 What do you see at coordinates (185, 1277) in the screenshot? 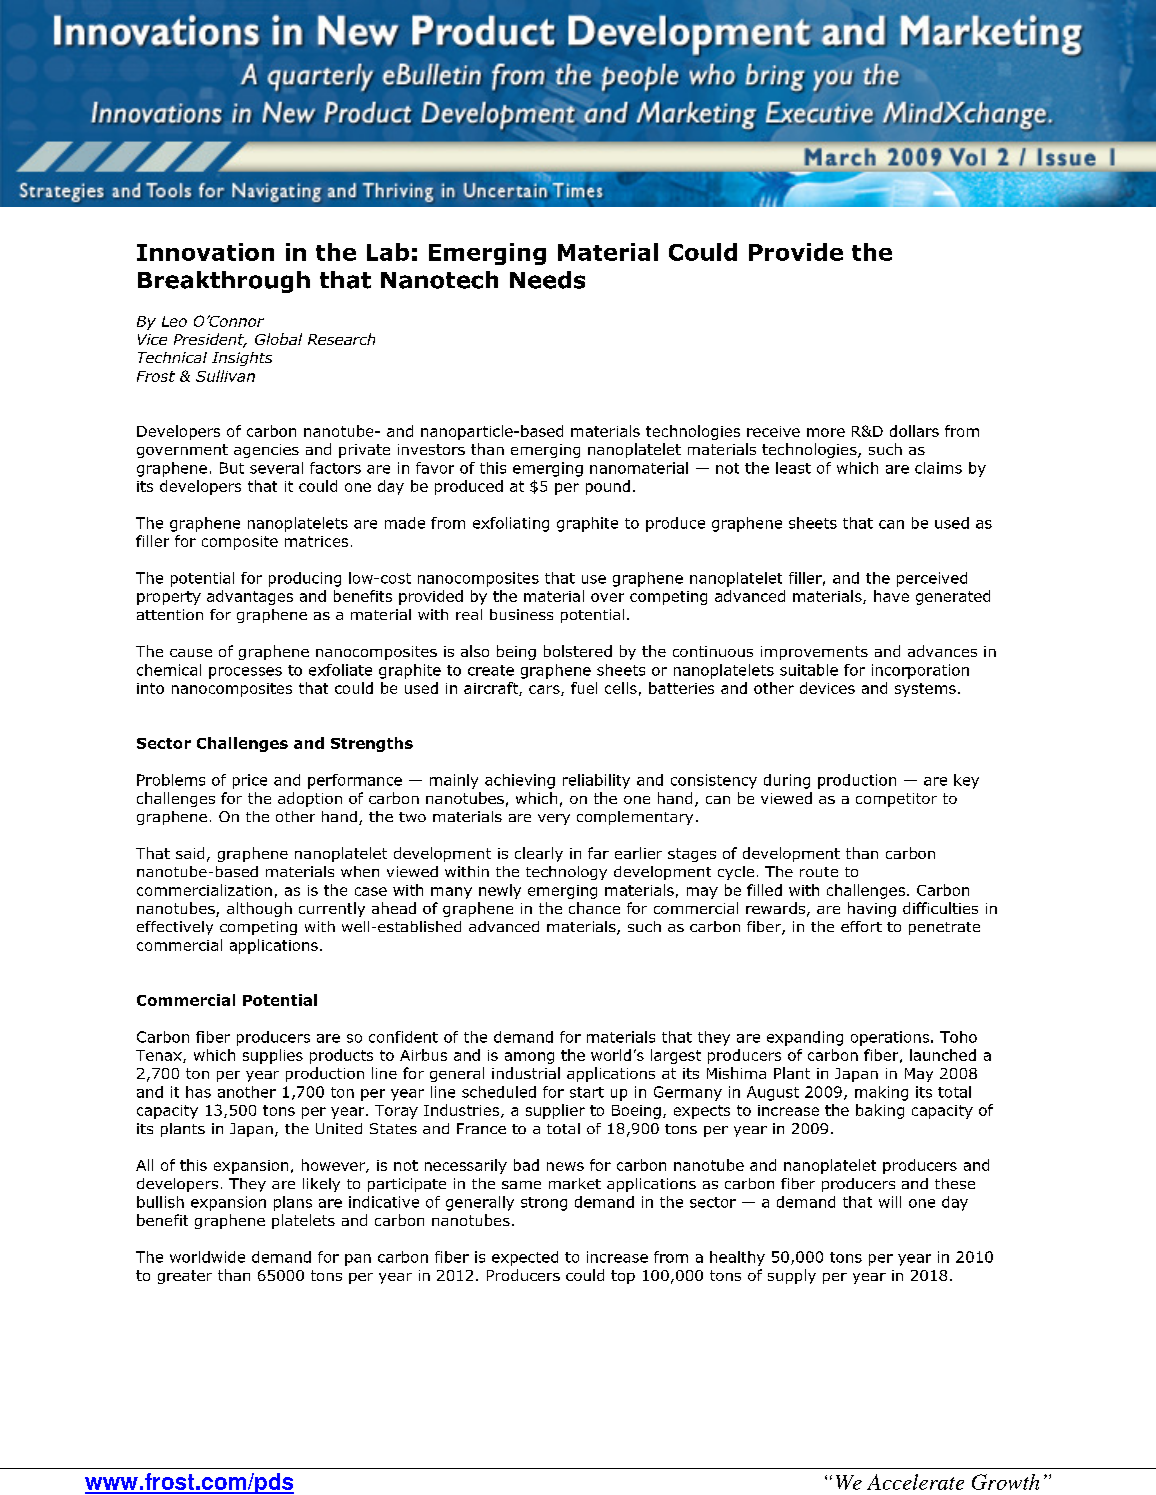
I see `greater` at bounding box center [185, 1277].
